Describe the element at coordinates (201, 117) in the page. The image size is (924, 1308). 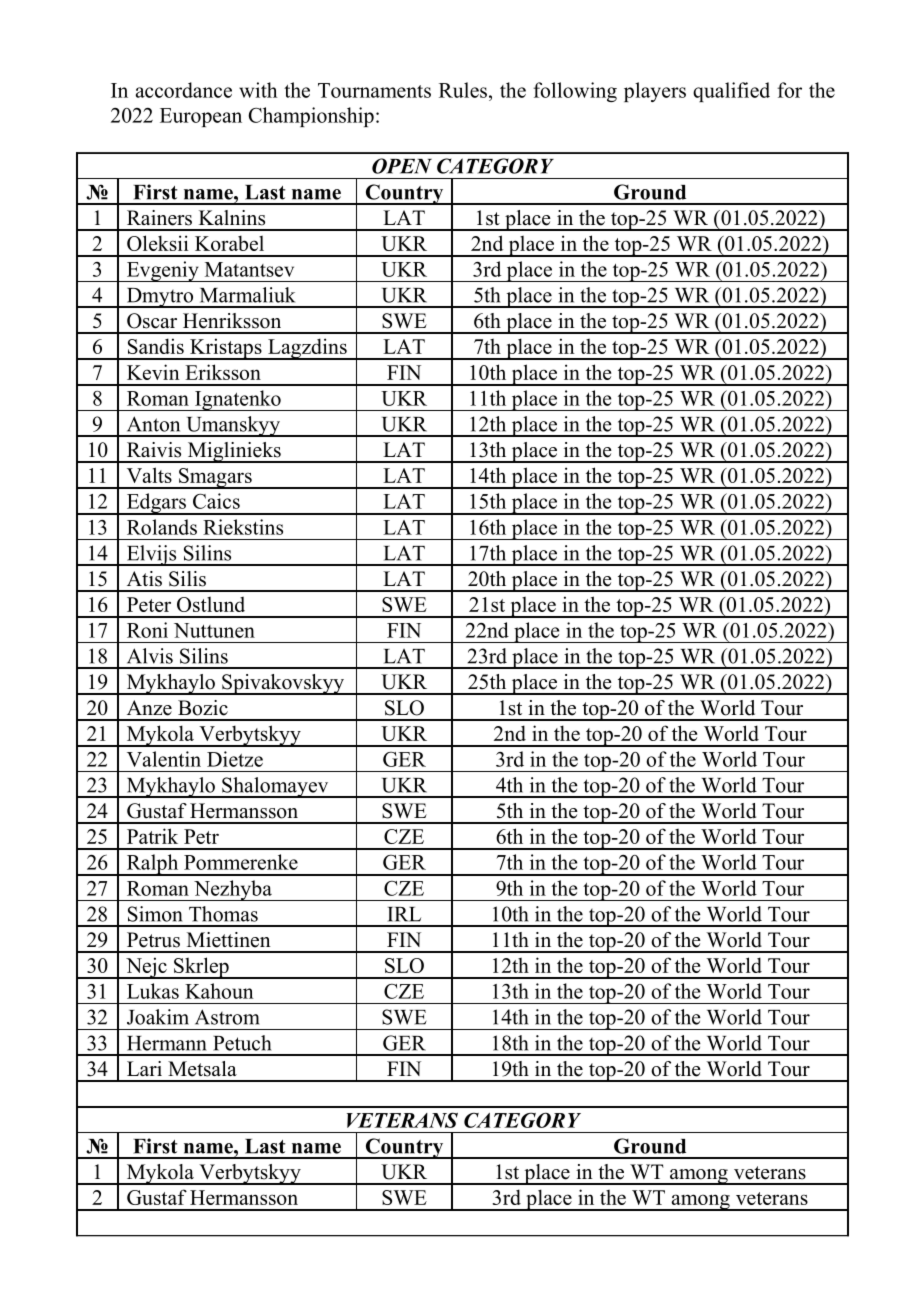
I see `European` at that location.
